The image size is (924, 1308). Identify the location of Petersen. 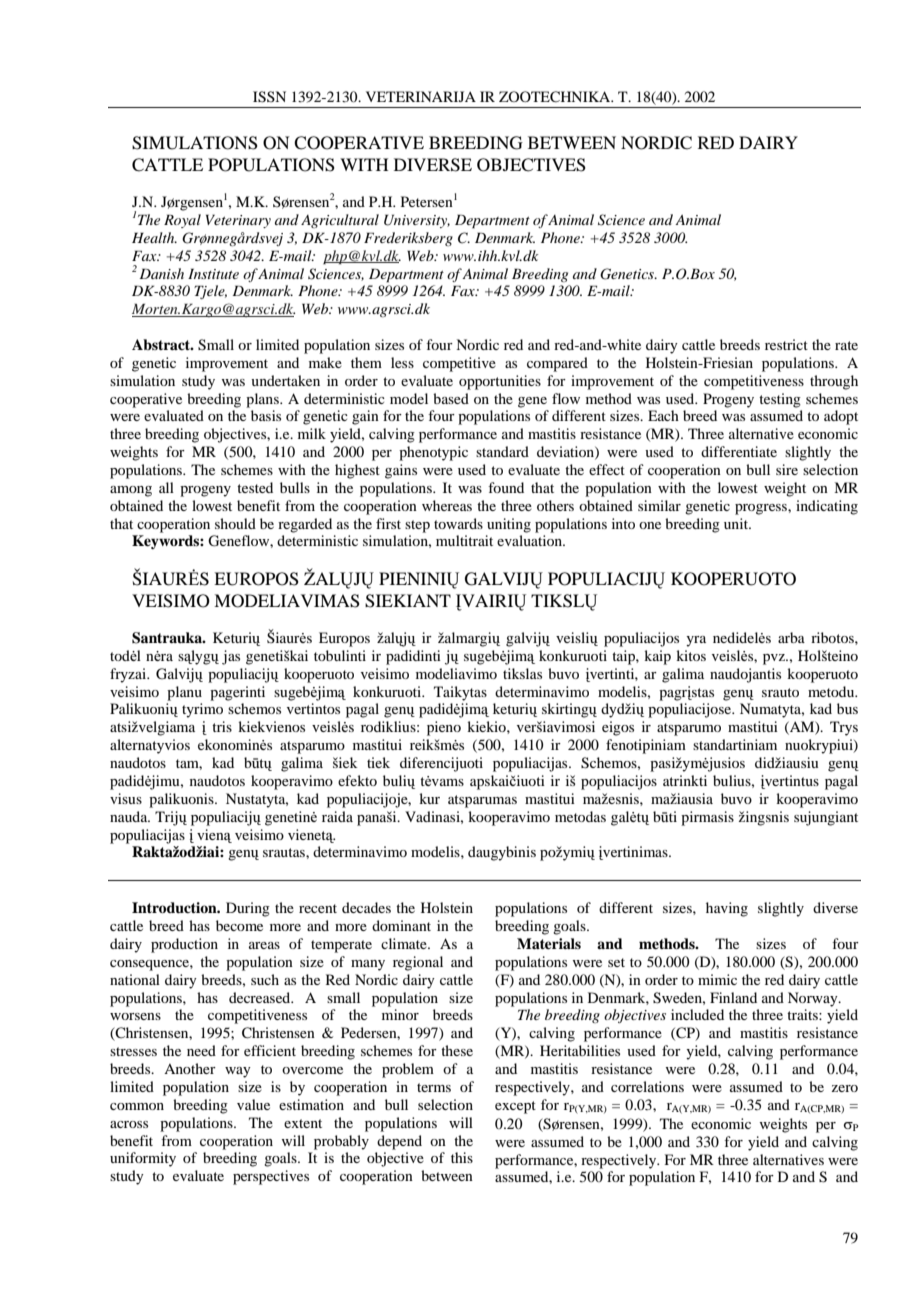
(427, 201).
